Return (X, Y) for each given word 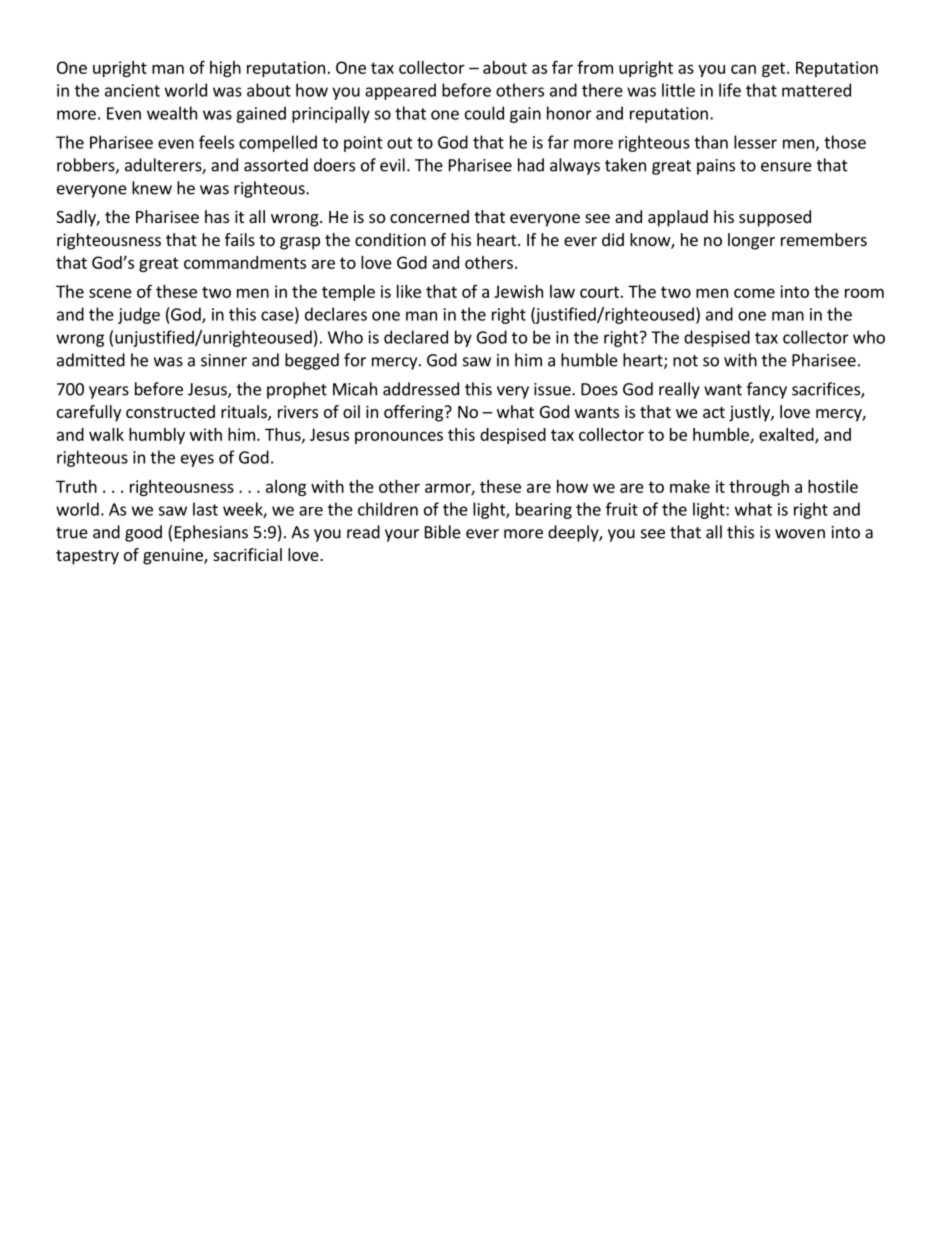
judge (139, 315)
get (773, 69)
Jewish (518, 291)
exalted (787, 435)
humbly (157, 436)
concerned (429, 216)
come (754, 293)
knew (152, 188)
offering (414, 413)
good (143, 533)
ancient (132, 90)
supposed (775, 218)
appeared (400, 91)
